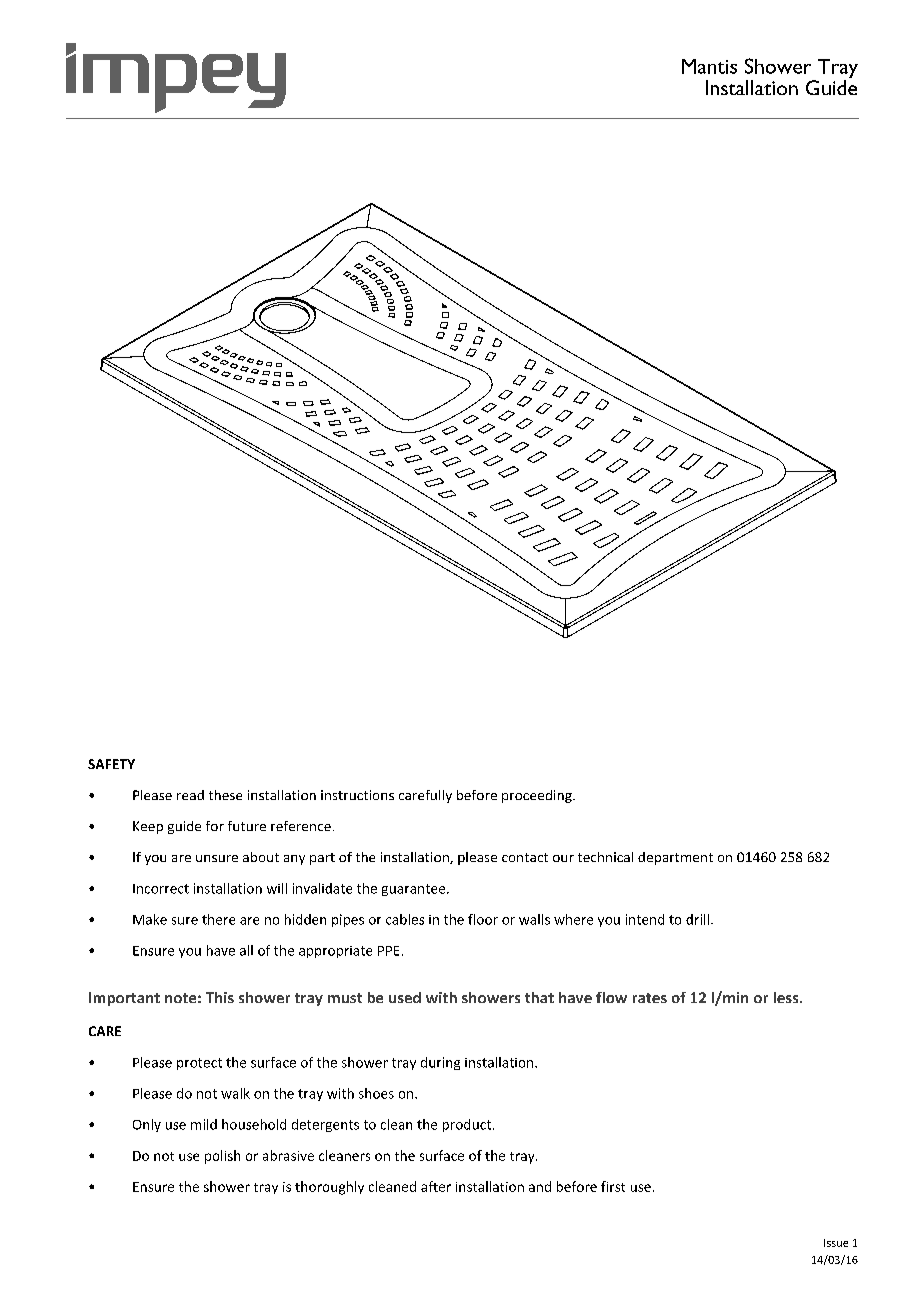 This document has height=1308, width=924. What do you see at coordinates (525, 857) in the document?
I see `contact` at bounding box center [525, 857].
